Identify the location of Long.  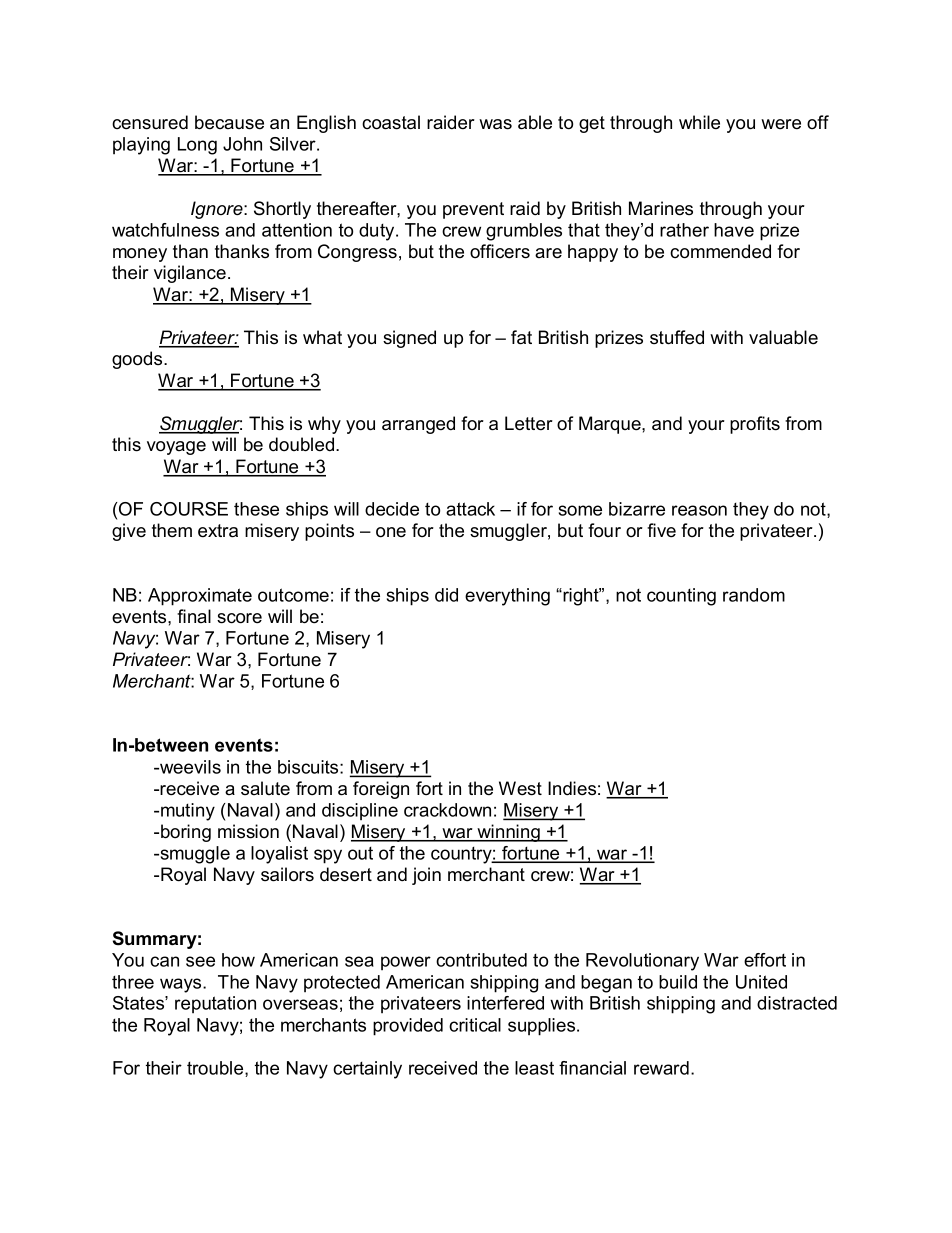
(197, 146).
